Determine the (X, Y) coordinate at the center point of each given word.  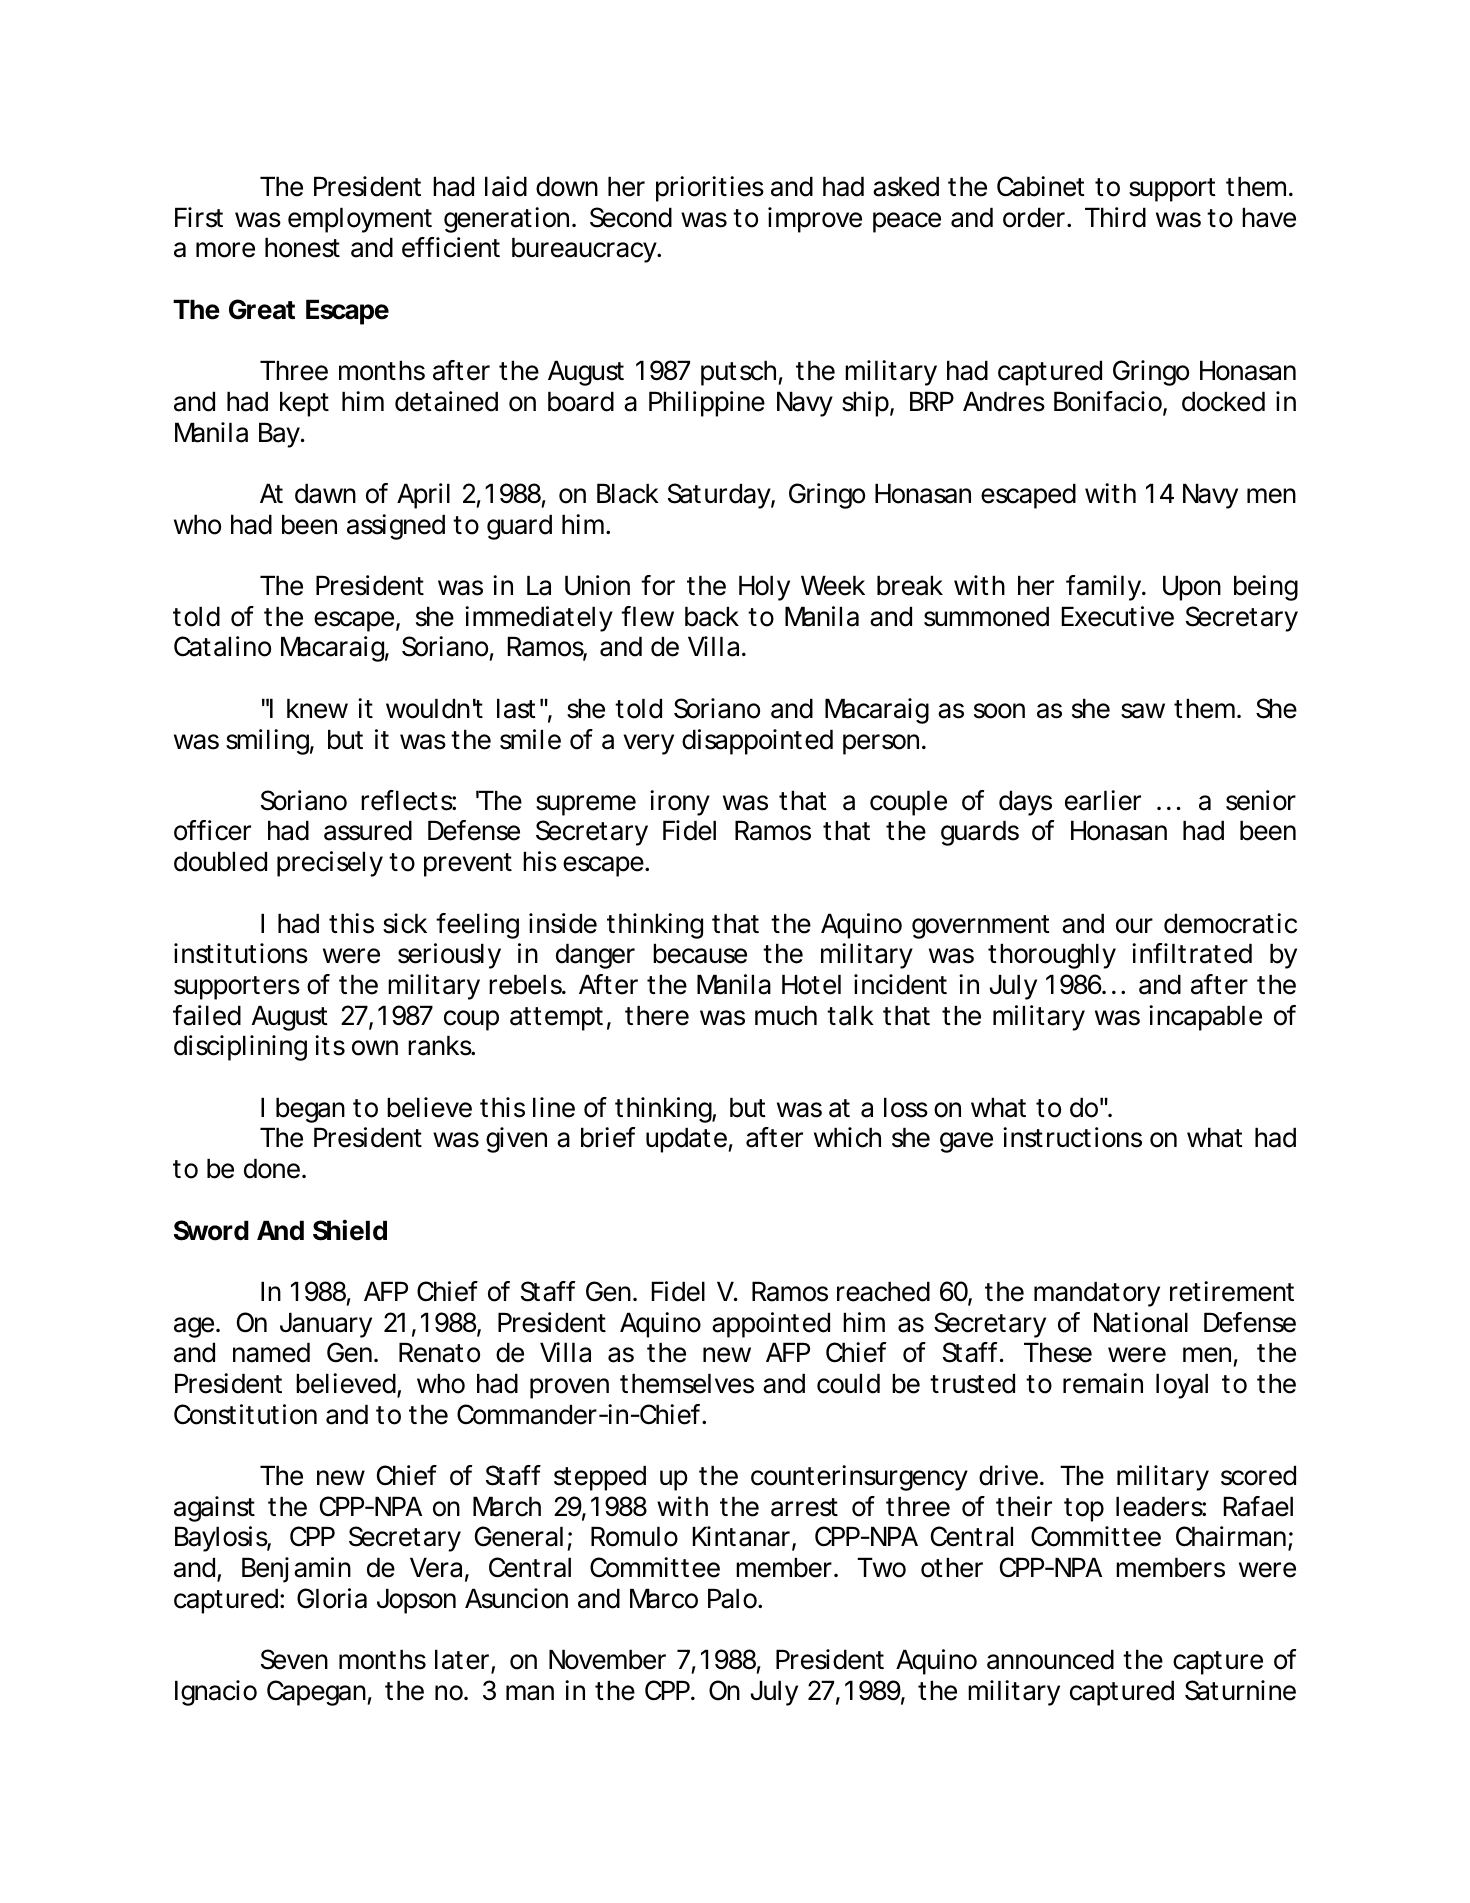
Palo (733, 1598)
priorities (710, 189)
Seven (294, 1659)
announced (1050, 1659)
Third (1115, 217)
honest (302, 247)
